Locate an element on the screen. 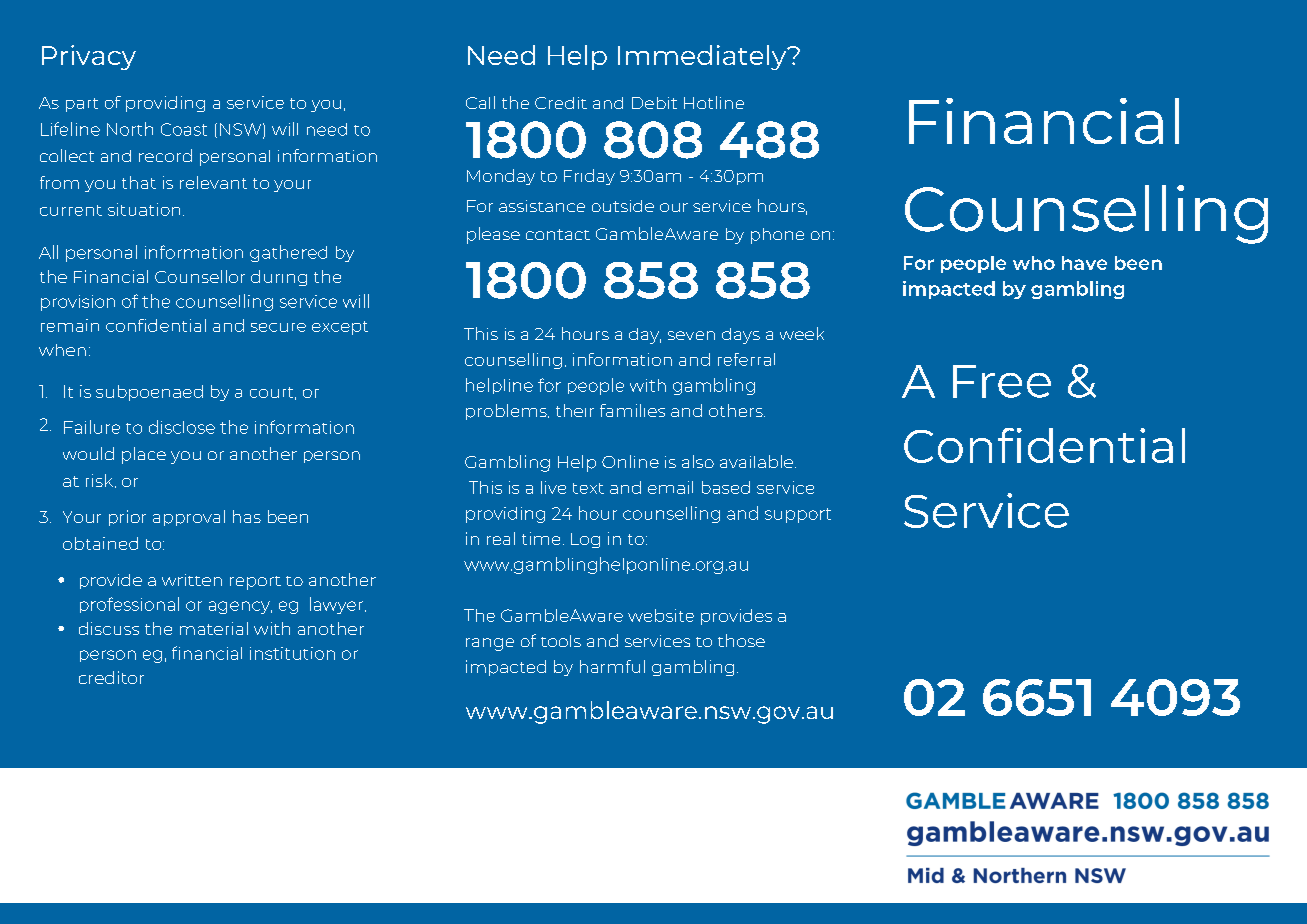  Hotline is located at coordinates (714, 102).
